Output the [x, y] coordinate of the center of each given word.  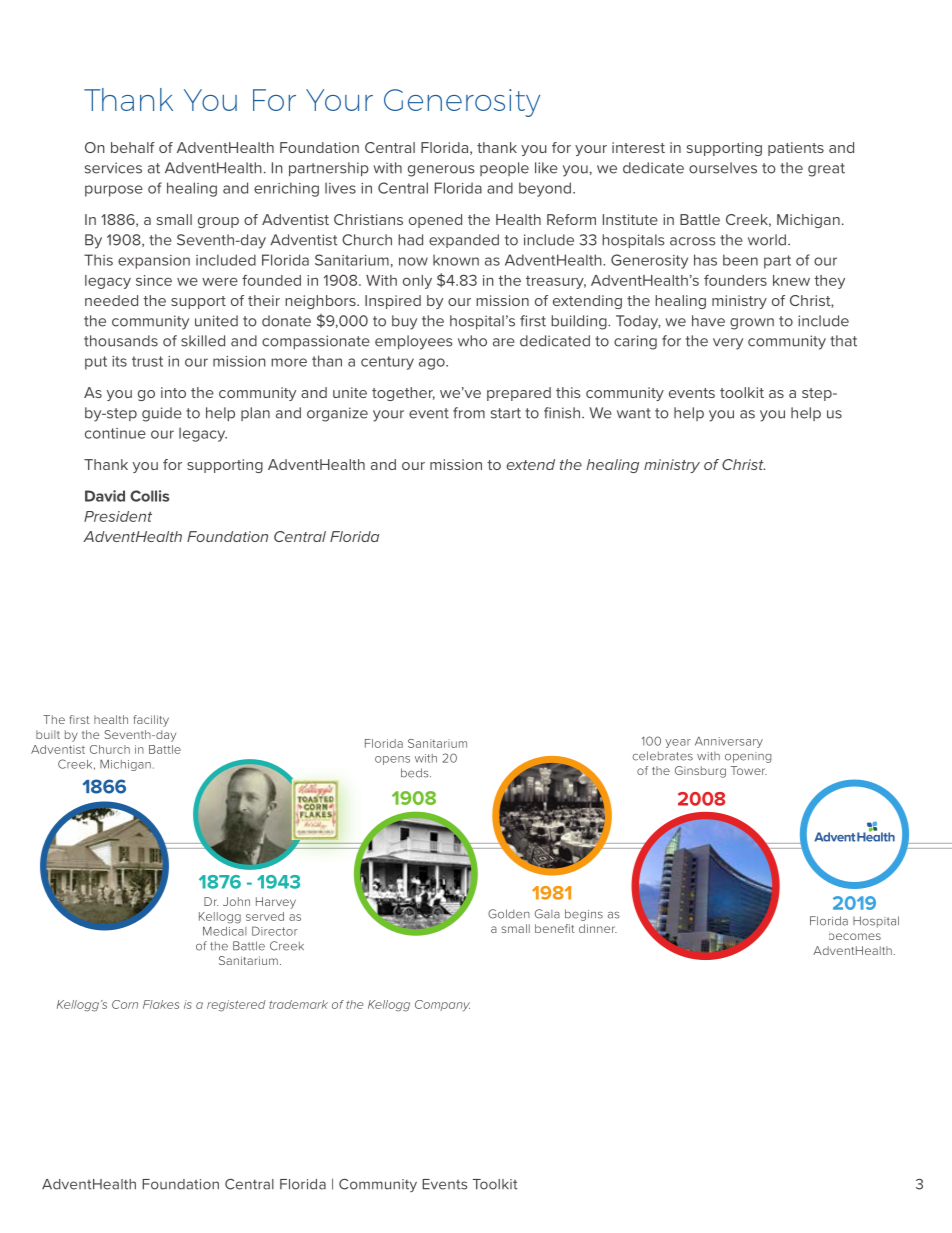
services [113, 168]
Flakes [161, 1004]
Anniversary [729, 742]
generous [441, 171]
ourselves [723, 168]
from [469, 413]
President [118, 516]
